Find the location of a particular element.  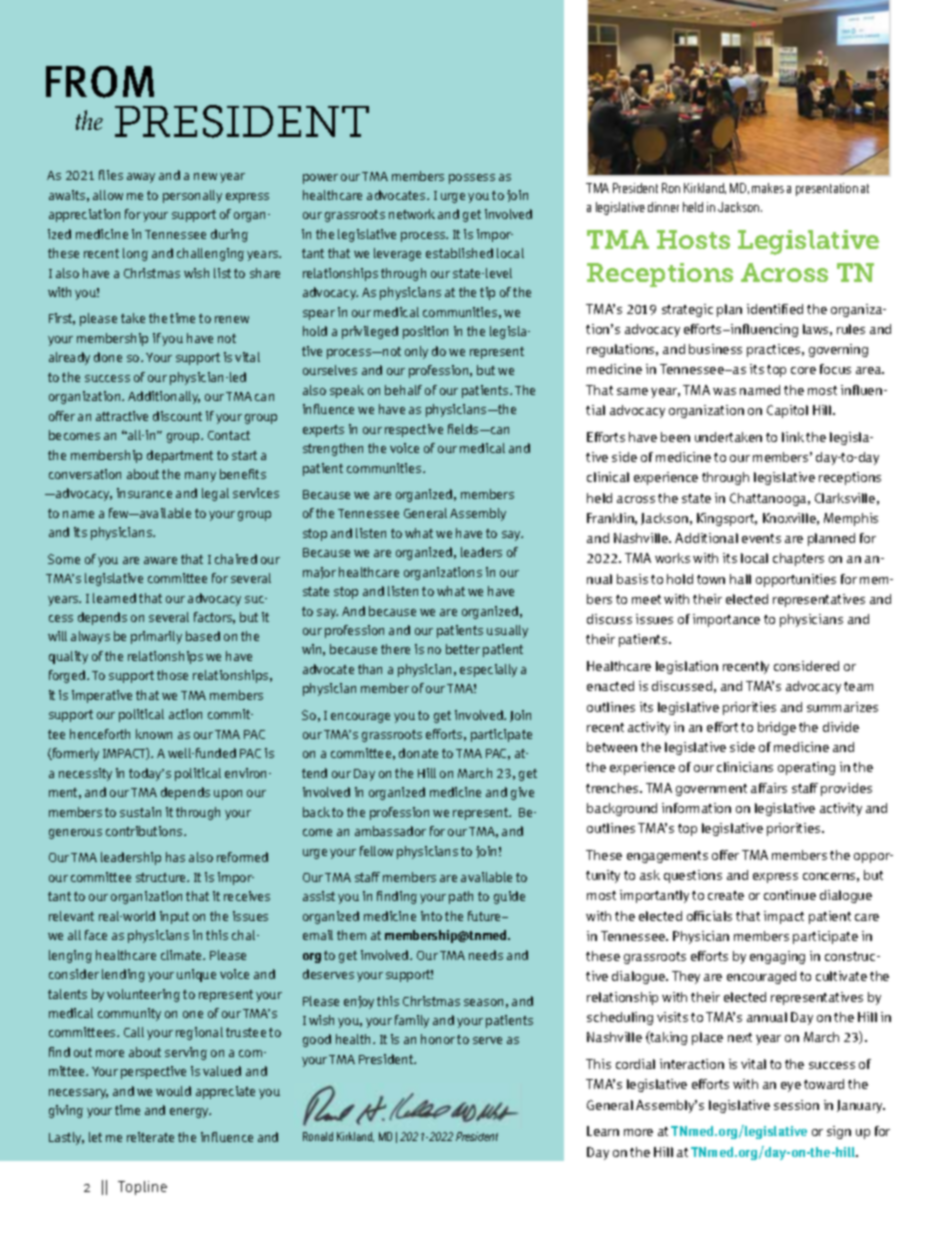

possess is located at coordinates (472, 179).
